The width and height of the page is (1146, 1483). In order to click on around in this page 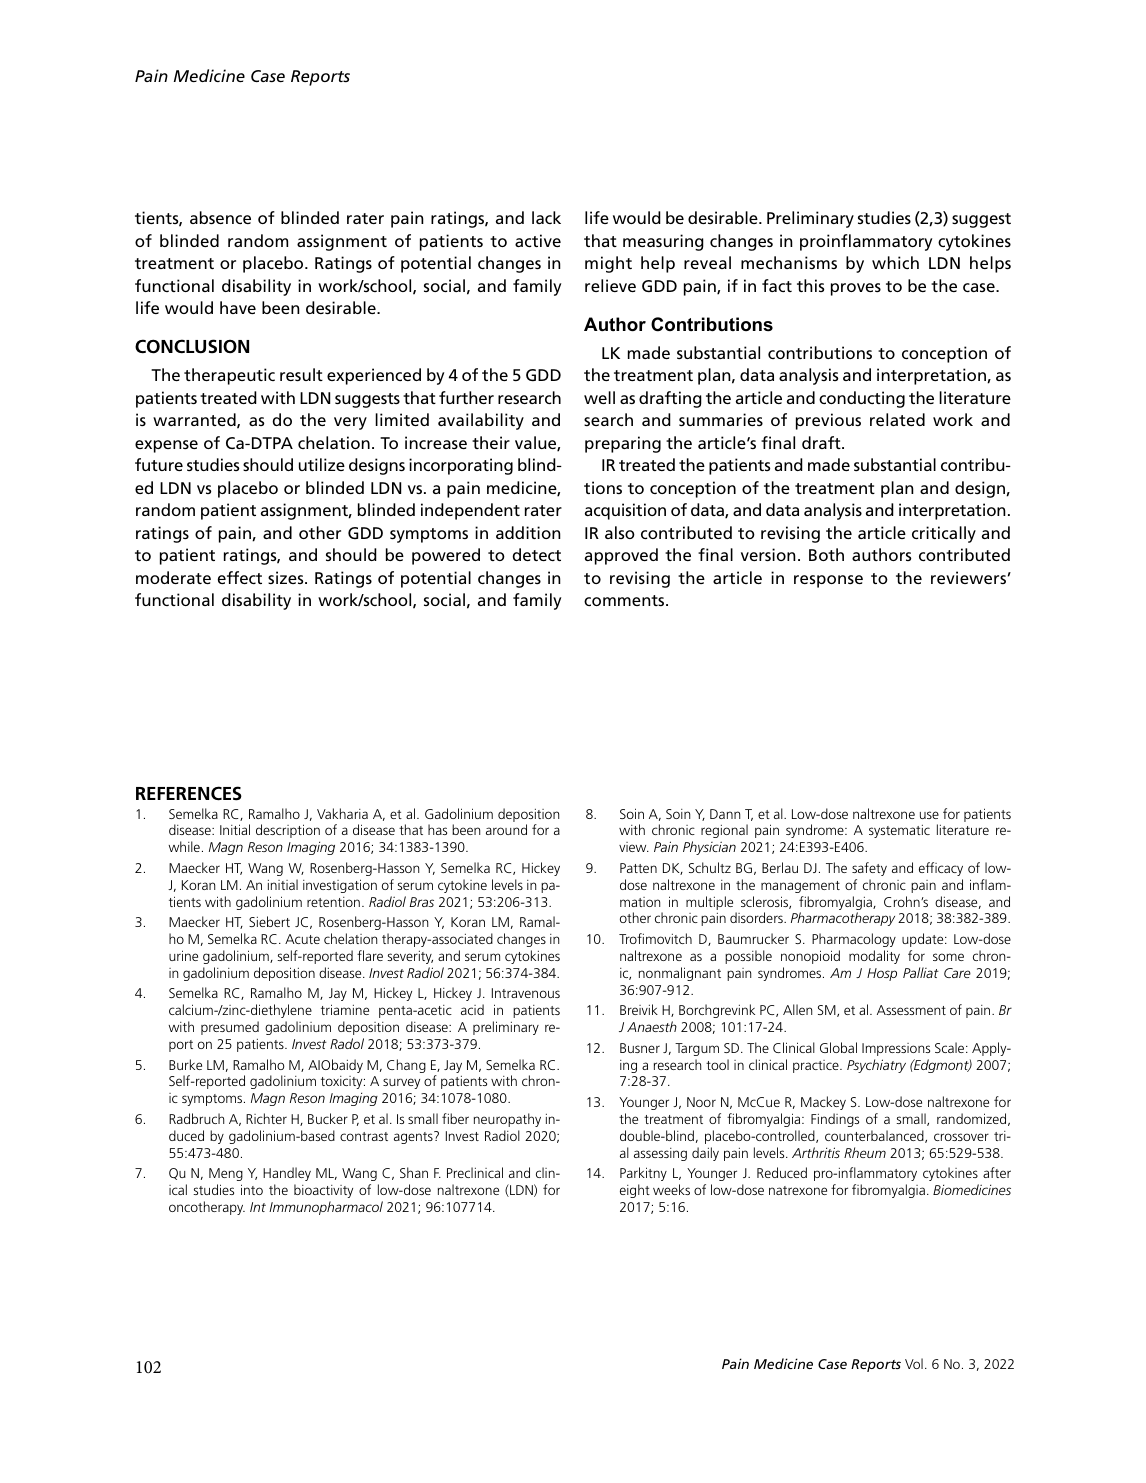, I will do `click(506, 829)`.
